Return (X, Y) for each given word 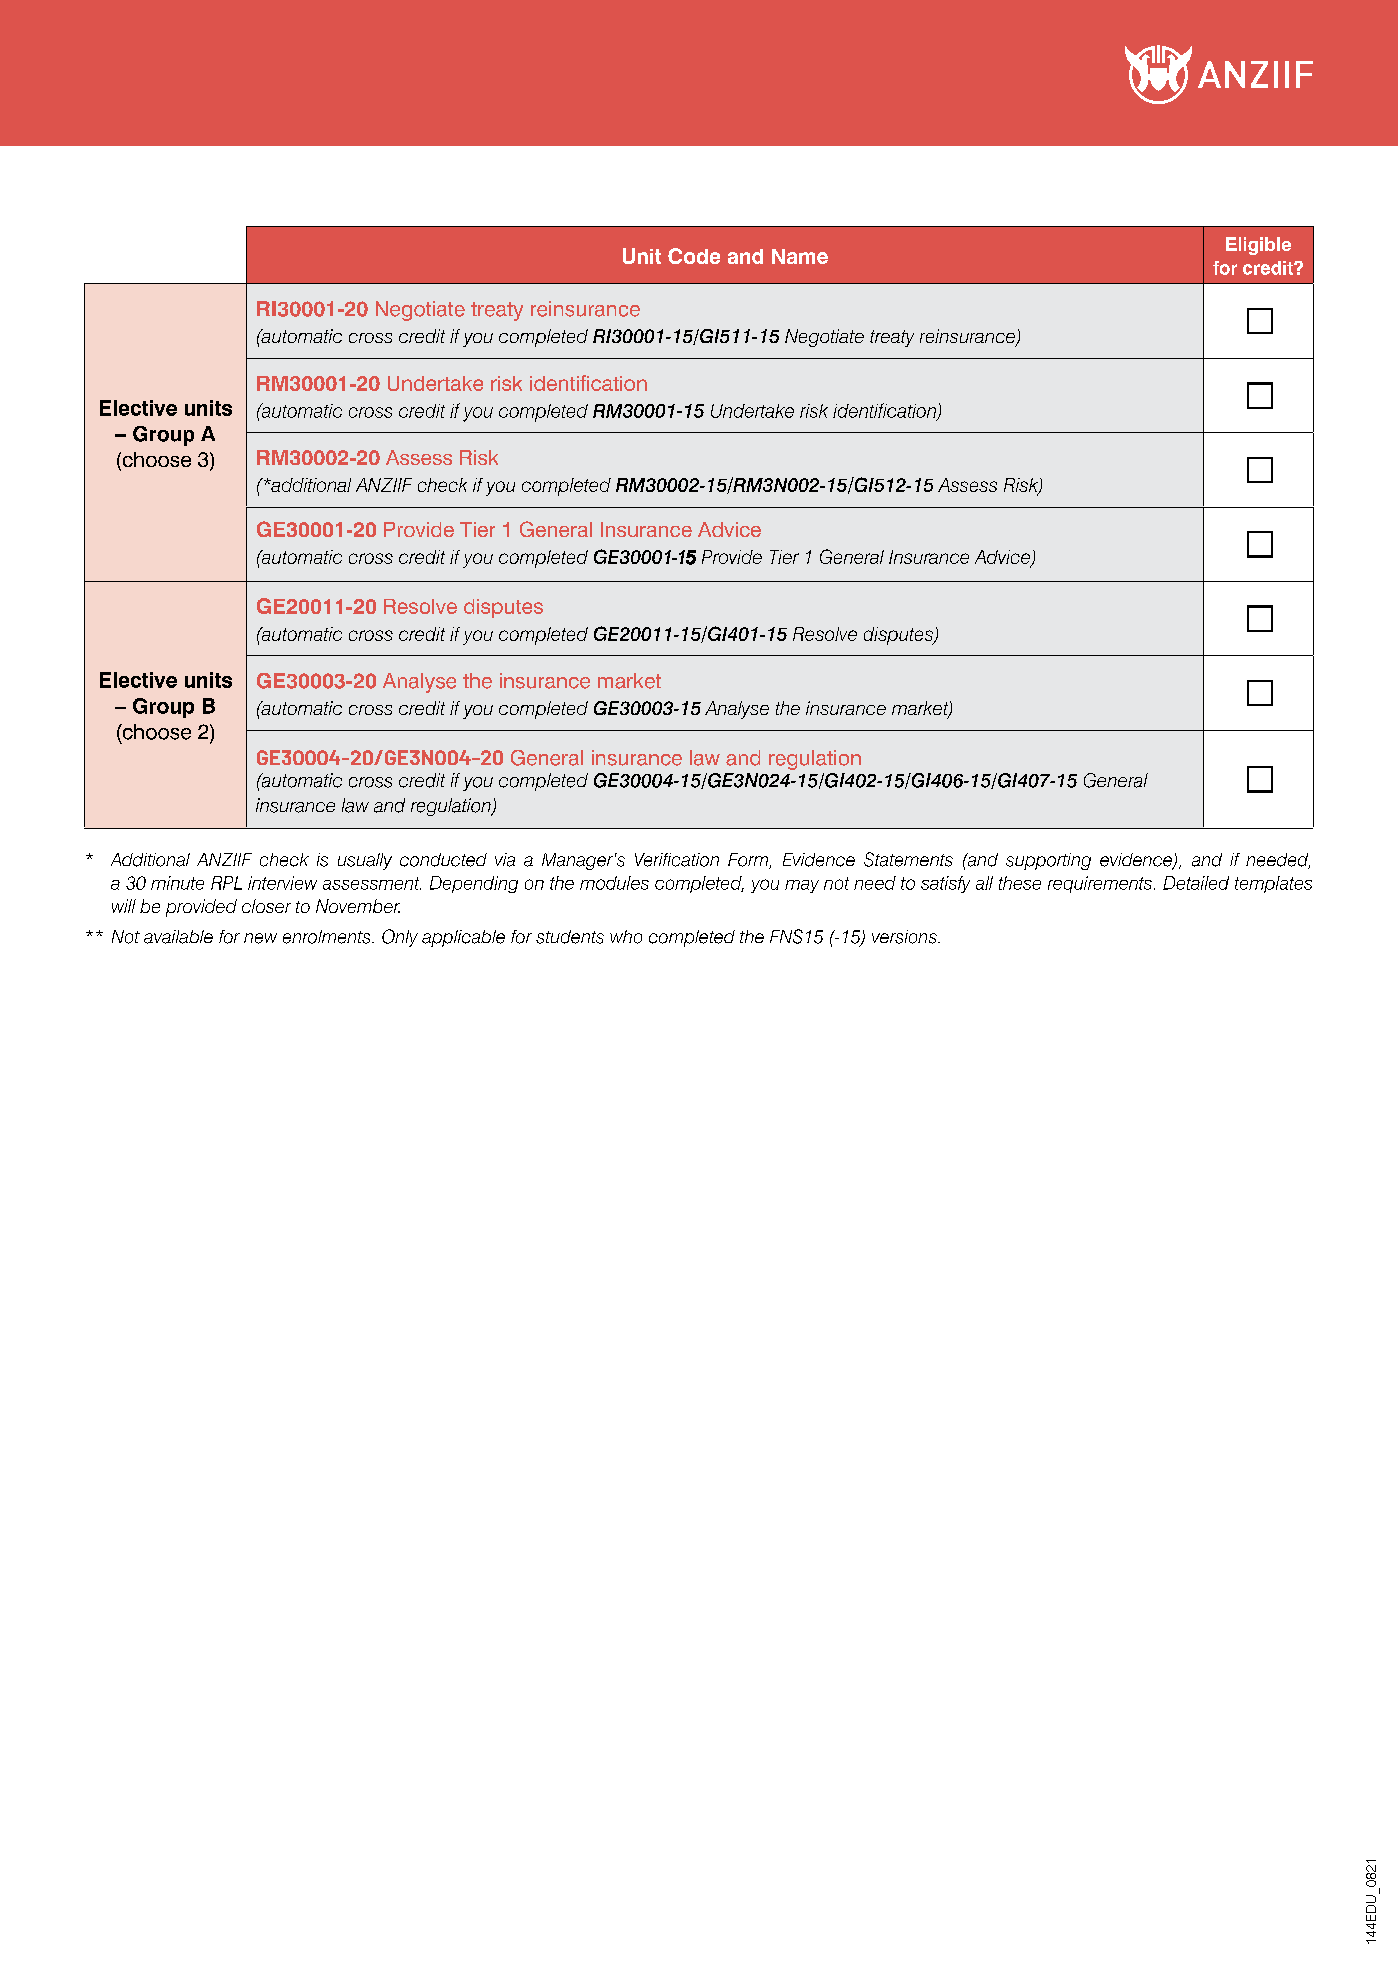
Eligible (1258, 246)
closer (266, 906)
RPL (226, 883)
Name (800, 256)
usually (365, 861)
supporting (1048, 861)
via (505, 860)
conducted (443, 860)
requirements (1100, 884)
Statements (908, 859)
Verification (677, 860)
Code (694, 256)
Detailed (1196, 883)
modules (614, 883)
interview (282, 883)
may (802, 886)
